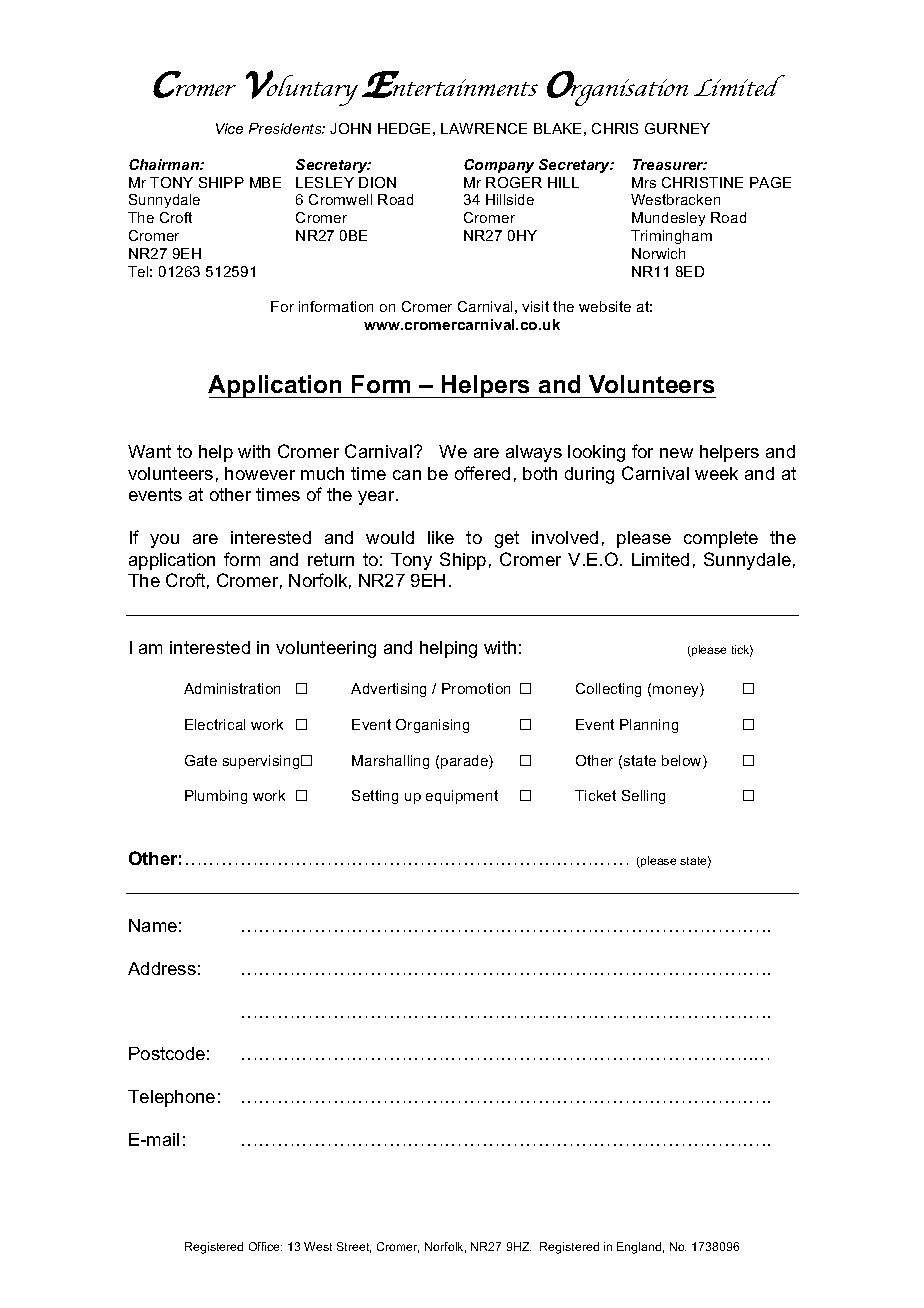  I want to click on complete, so click(721, 539).
